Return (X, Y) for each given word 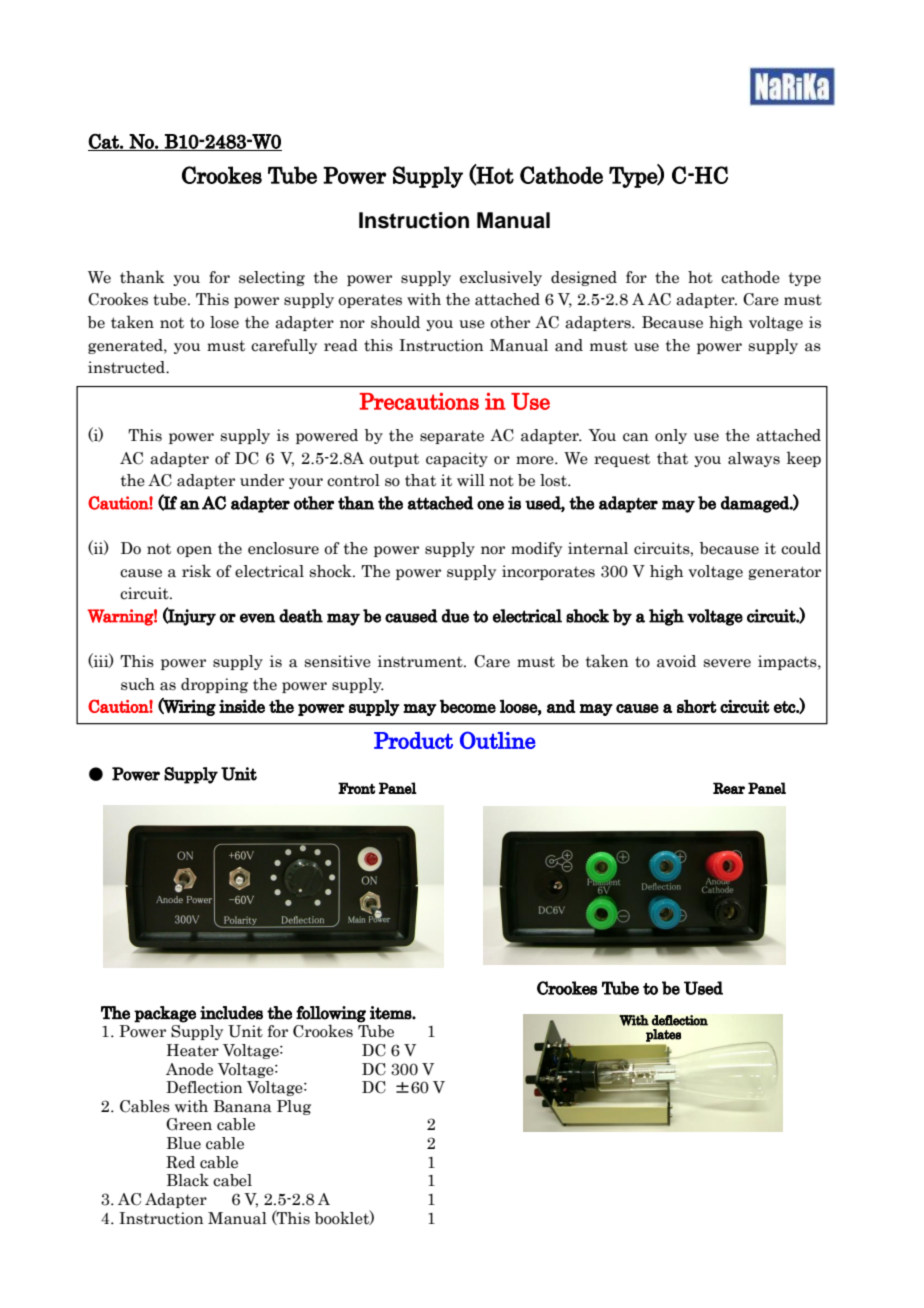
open (194, 551)
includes (231, 1013)
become (468, 706)
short (697, 706)
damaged (756, 504)
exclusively (501, 278)
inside (242, 706)
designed (584, 278)
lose (224, 322)
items (391, 1013)
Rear (729, 788)
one (490, 505)
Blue (184, 1143)
